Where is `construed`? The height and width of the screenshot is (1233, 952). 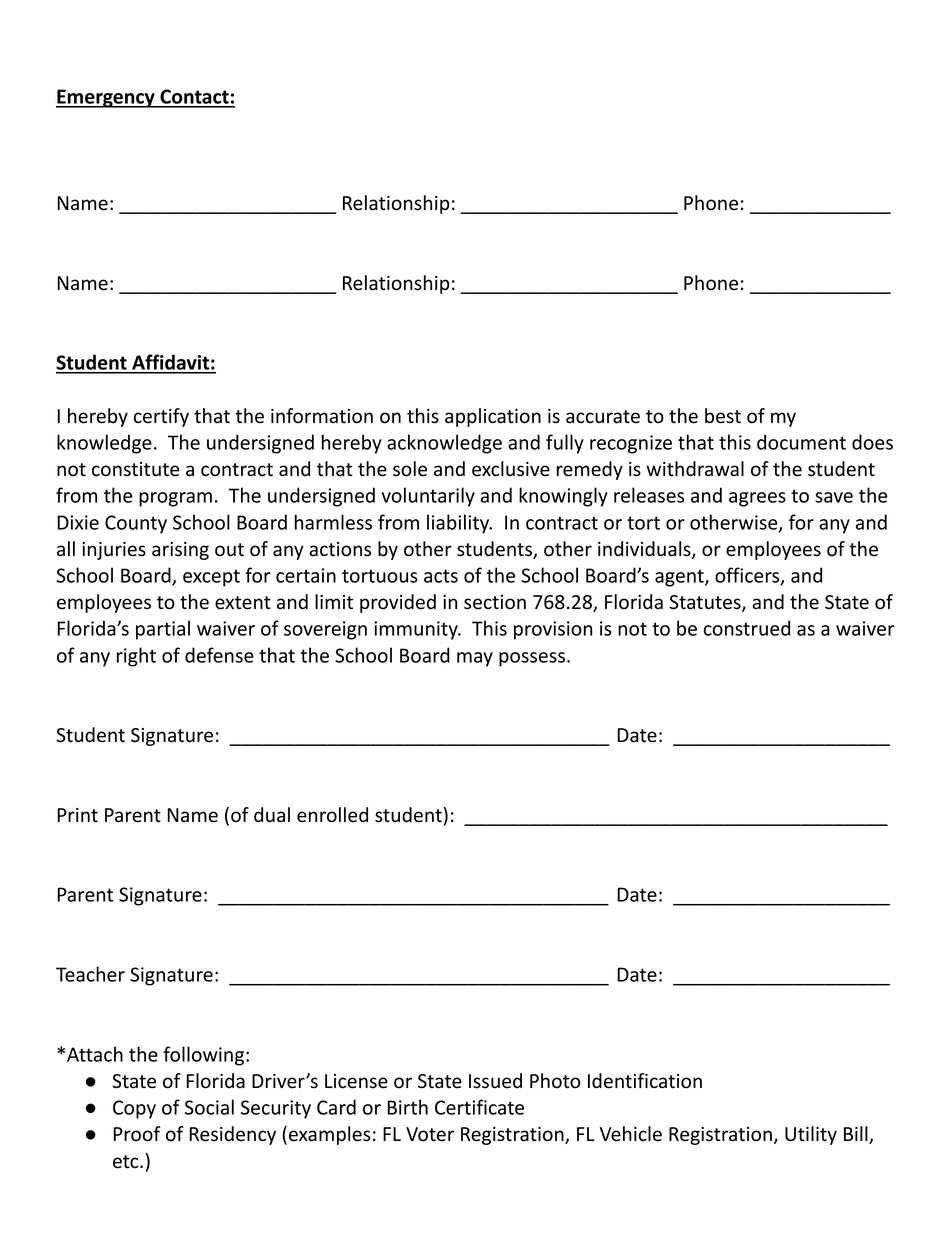
construed is located at coordinates (747, 628).
